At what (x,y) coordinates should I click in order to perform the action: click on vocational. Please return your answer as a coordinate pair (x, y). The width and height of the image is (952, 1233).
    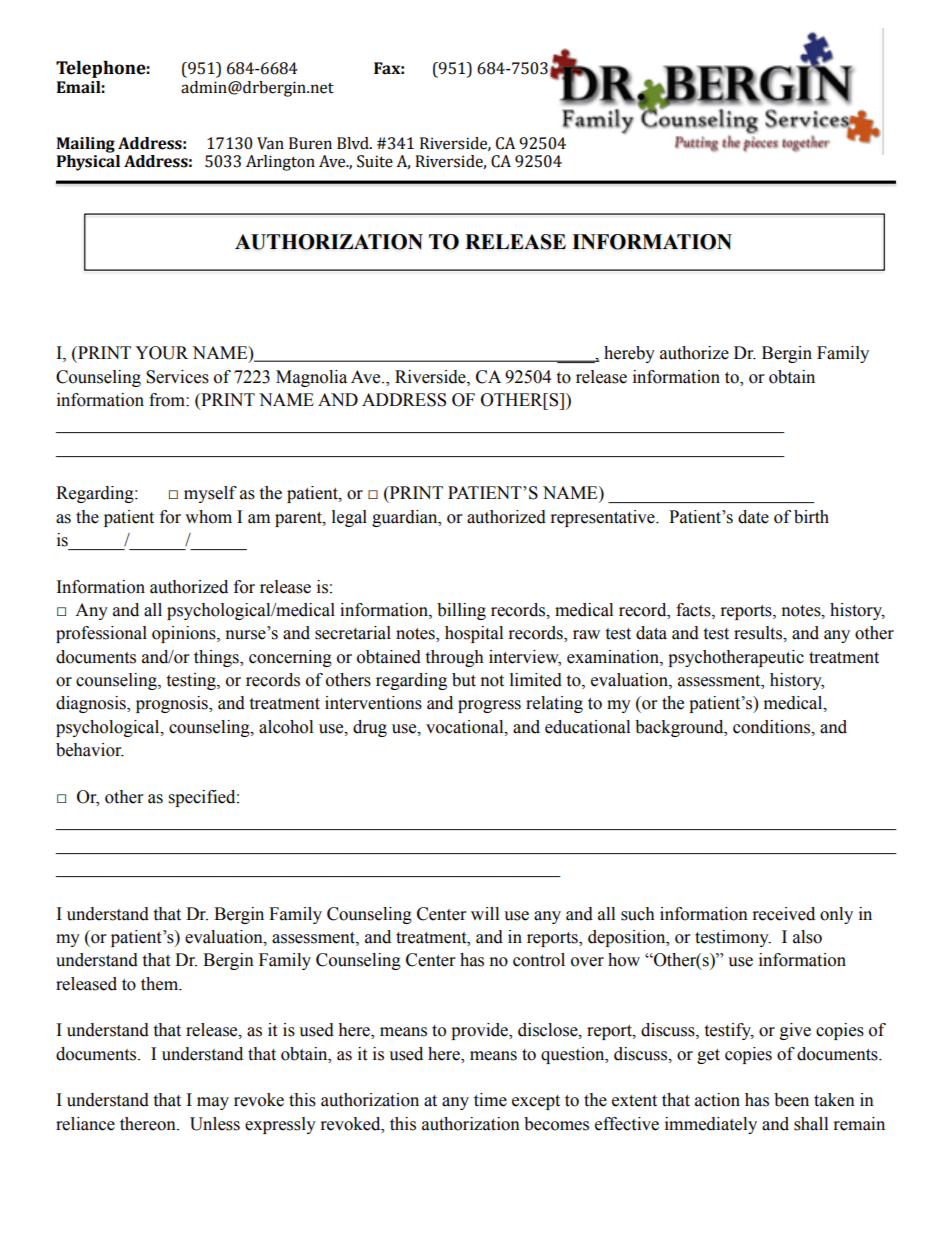
    Looking at the image, I should click on (466, 727).
